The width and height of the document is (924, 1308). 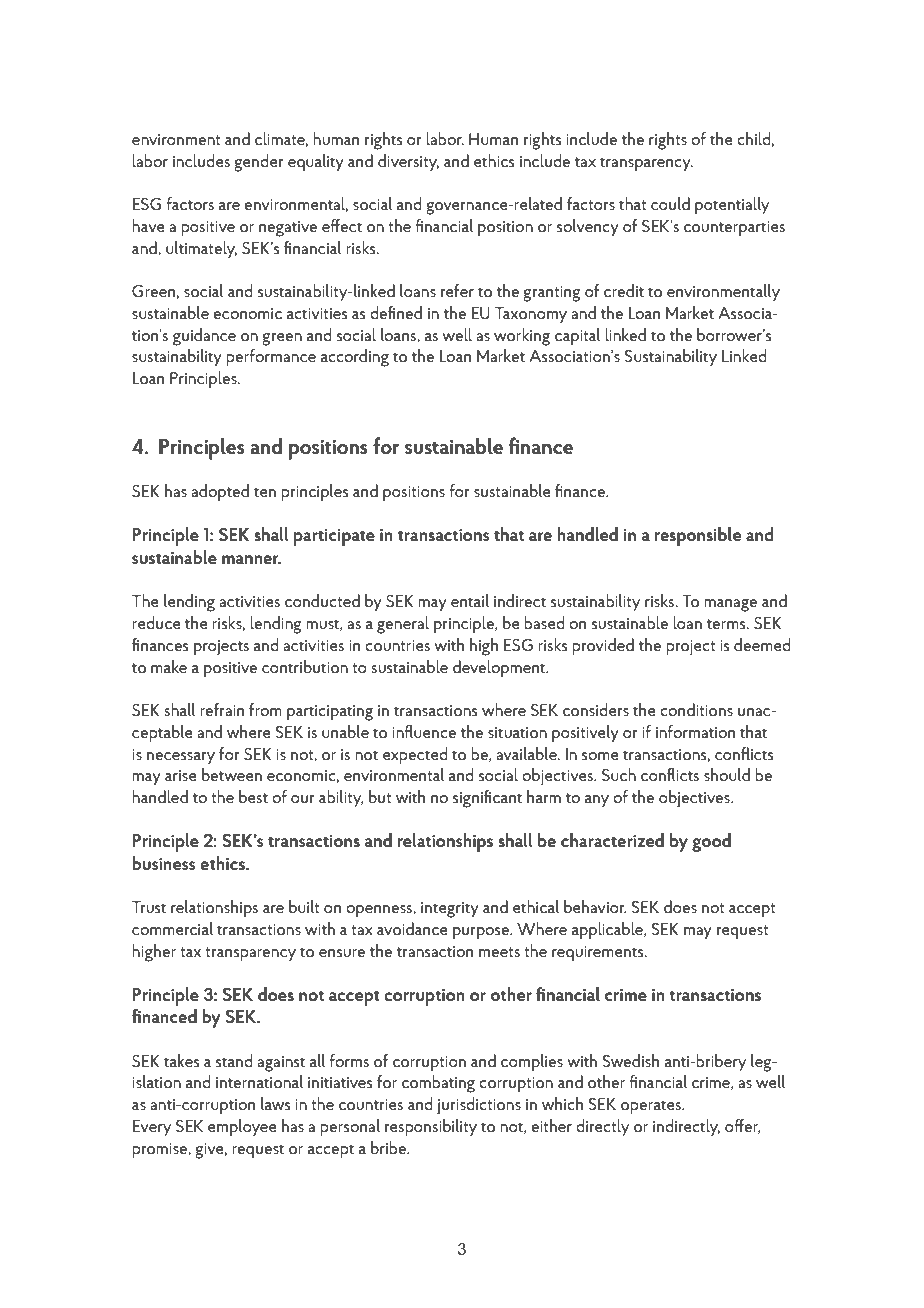 What do you see at coordinates (727, 624) in the document?
I see `terms` at bounding box center [727, 624].
